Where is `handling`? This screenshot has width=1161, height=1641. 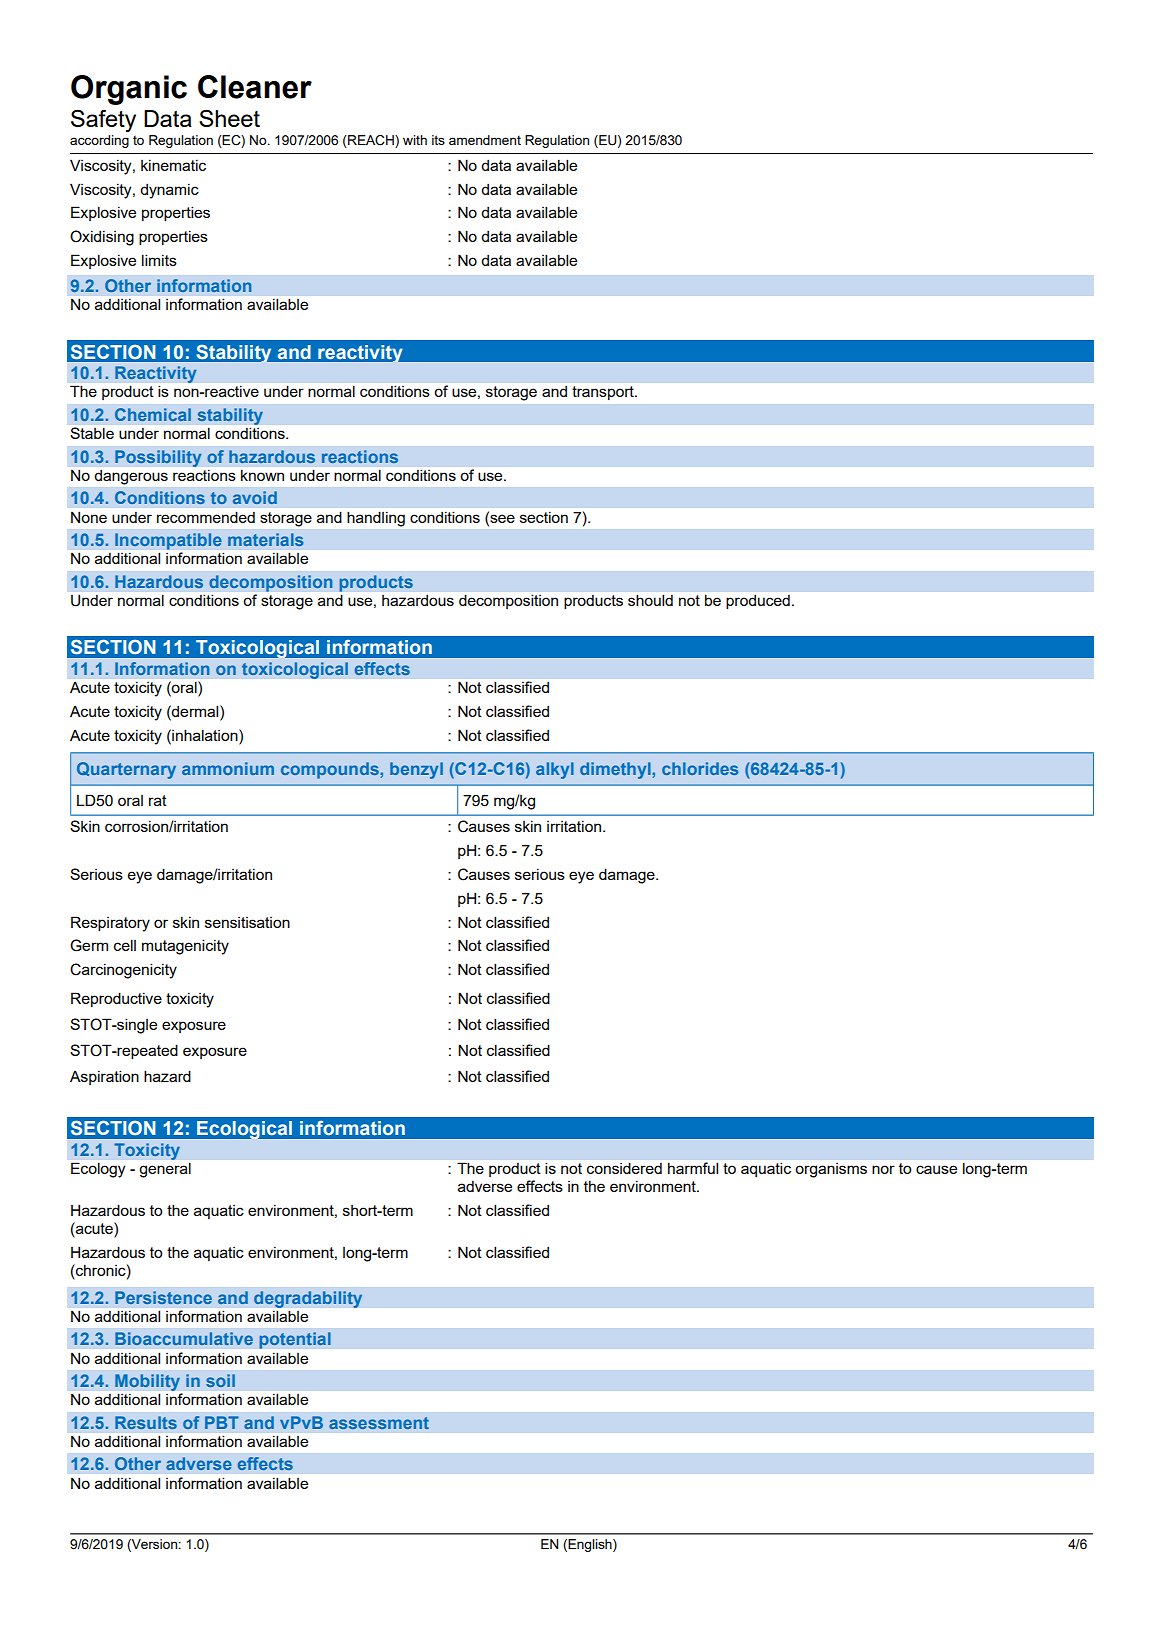 handling is located at coordinates (376, 519).
